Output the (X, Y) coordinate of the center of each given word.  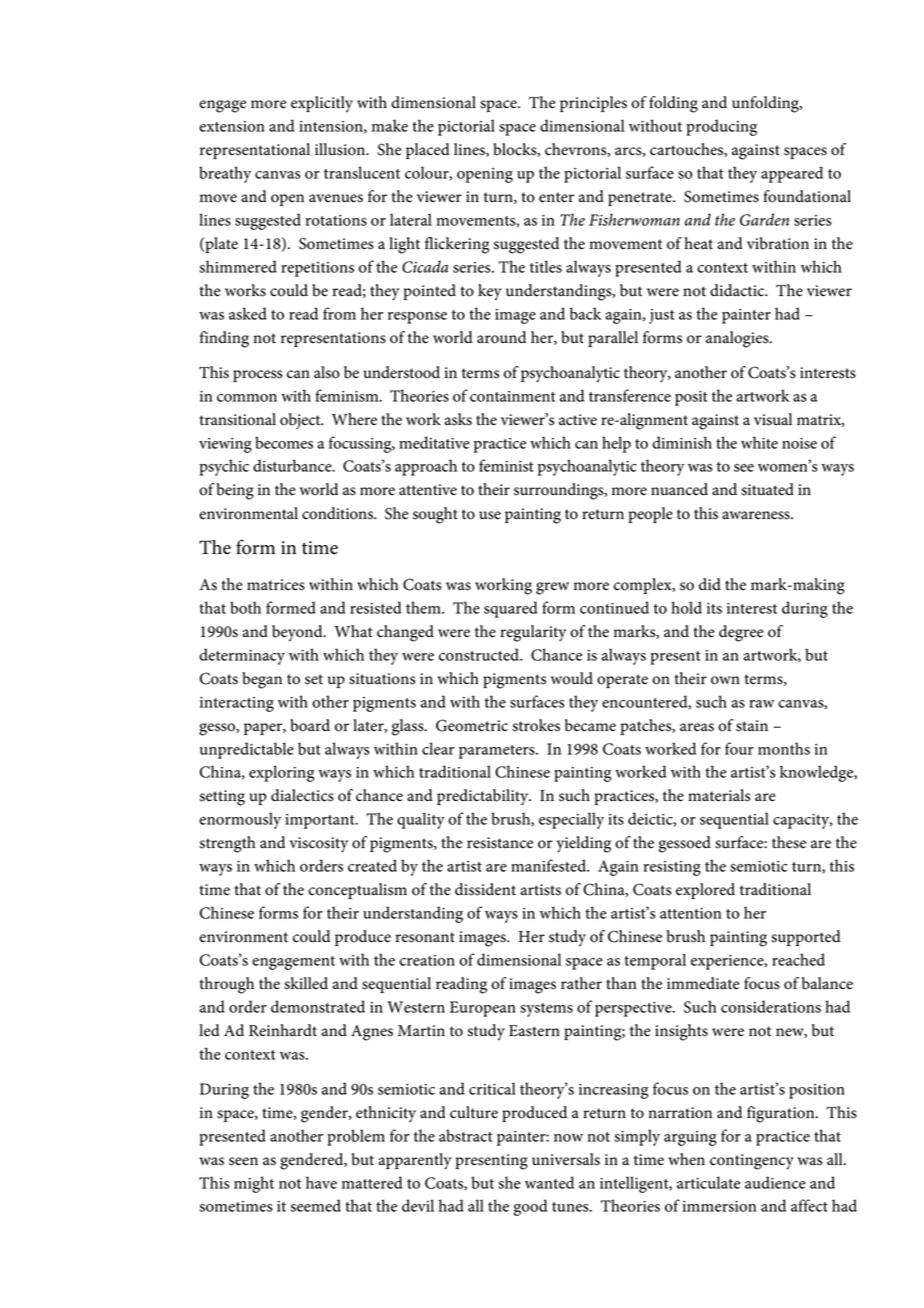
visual (773, 419)
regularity (533, 633)
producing (721, 127)
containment (513, 396)
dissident (485, 889)
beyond (298, 633)
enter (556, 197)
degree (741, 633)
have (321, 1182)
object (301, 421)
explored (705, 891)
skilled (306, 983)
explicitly (322, 104)
